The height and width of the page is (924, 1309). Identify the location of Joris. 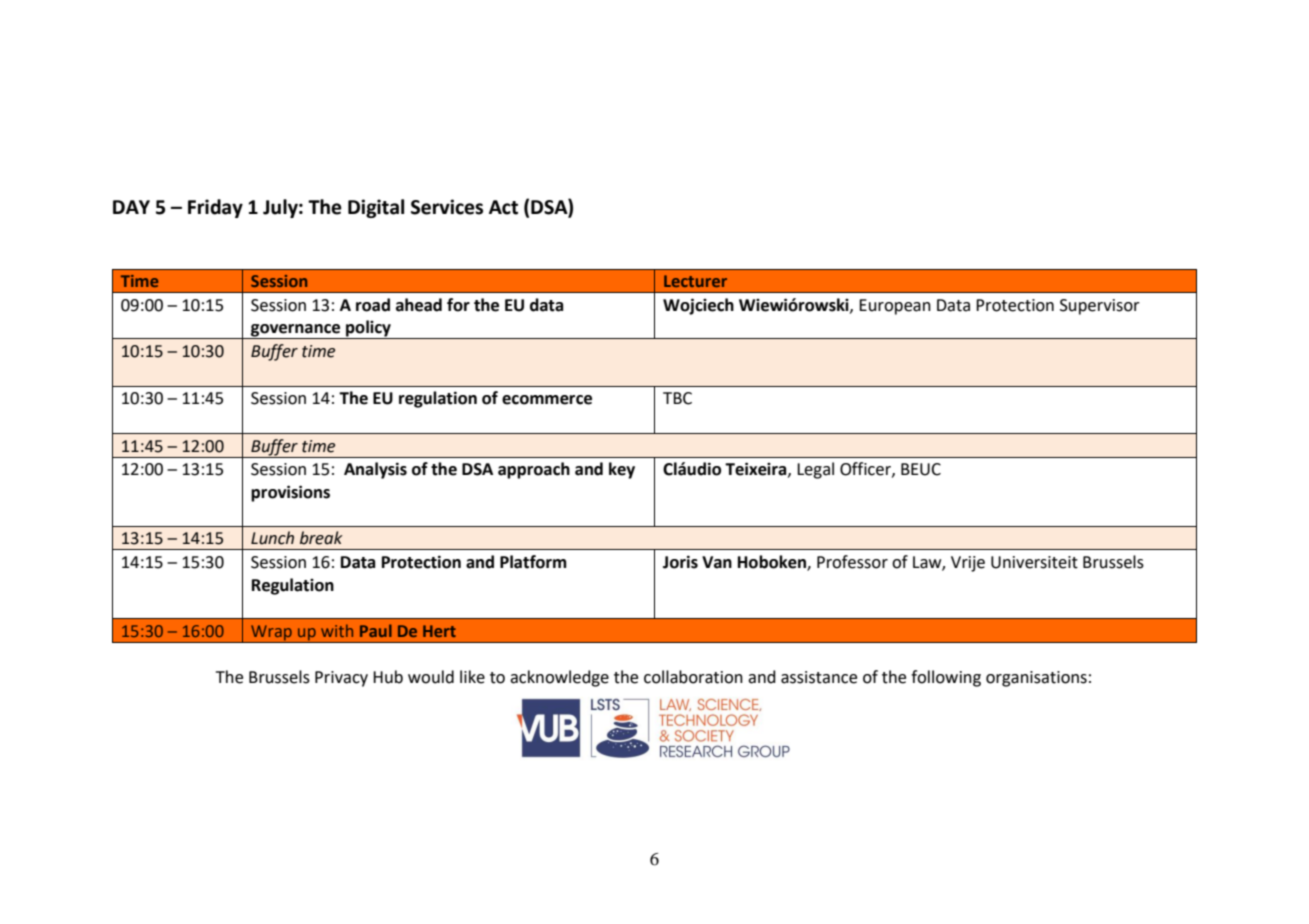
(680, 562).
